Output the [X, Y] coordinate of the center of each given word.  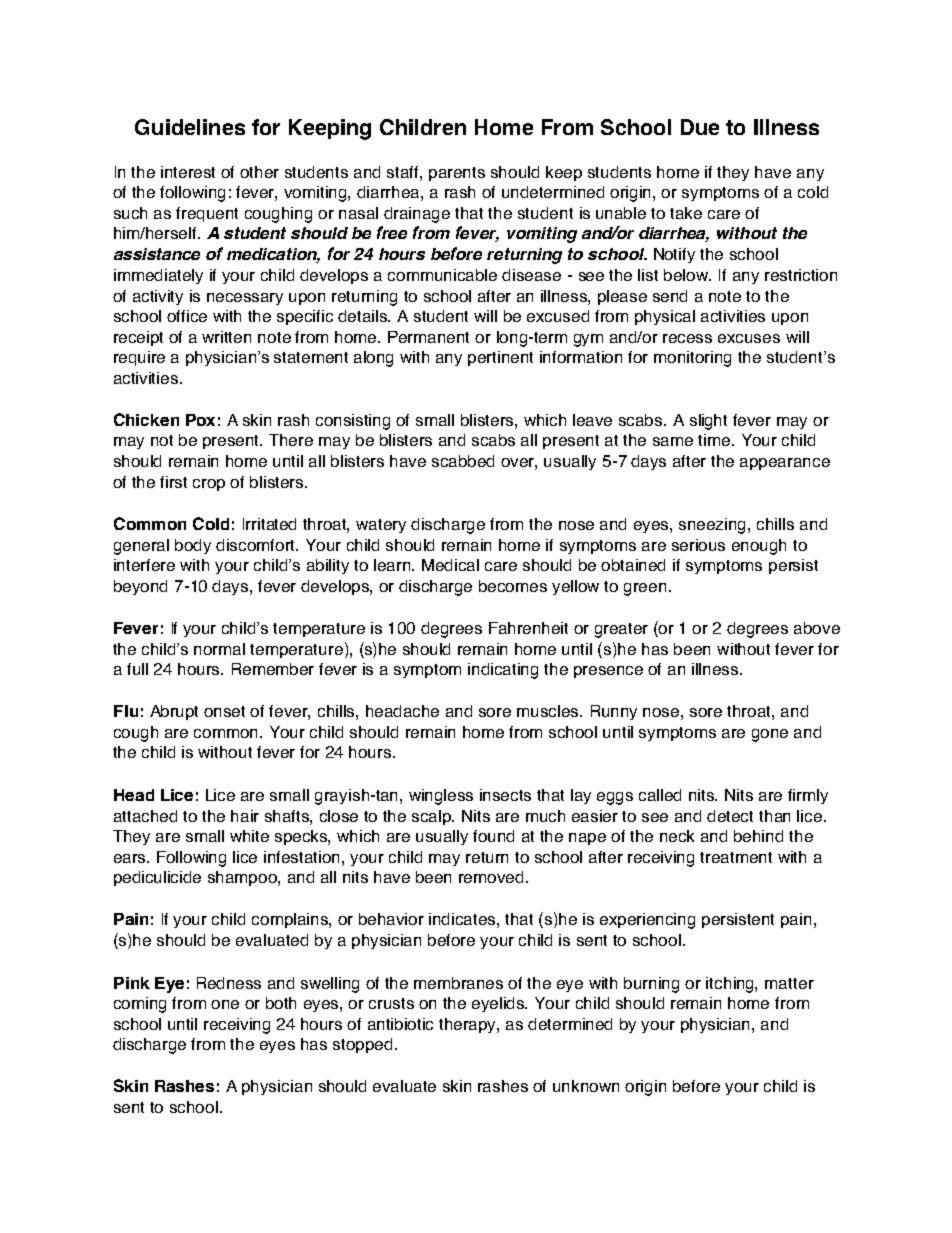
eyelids [499, 1004]
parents [457, 174]
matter [789, 983]
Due [700, 127]
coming [140, 1005]
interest [188, 172]
